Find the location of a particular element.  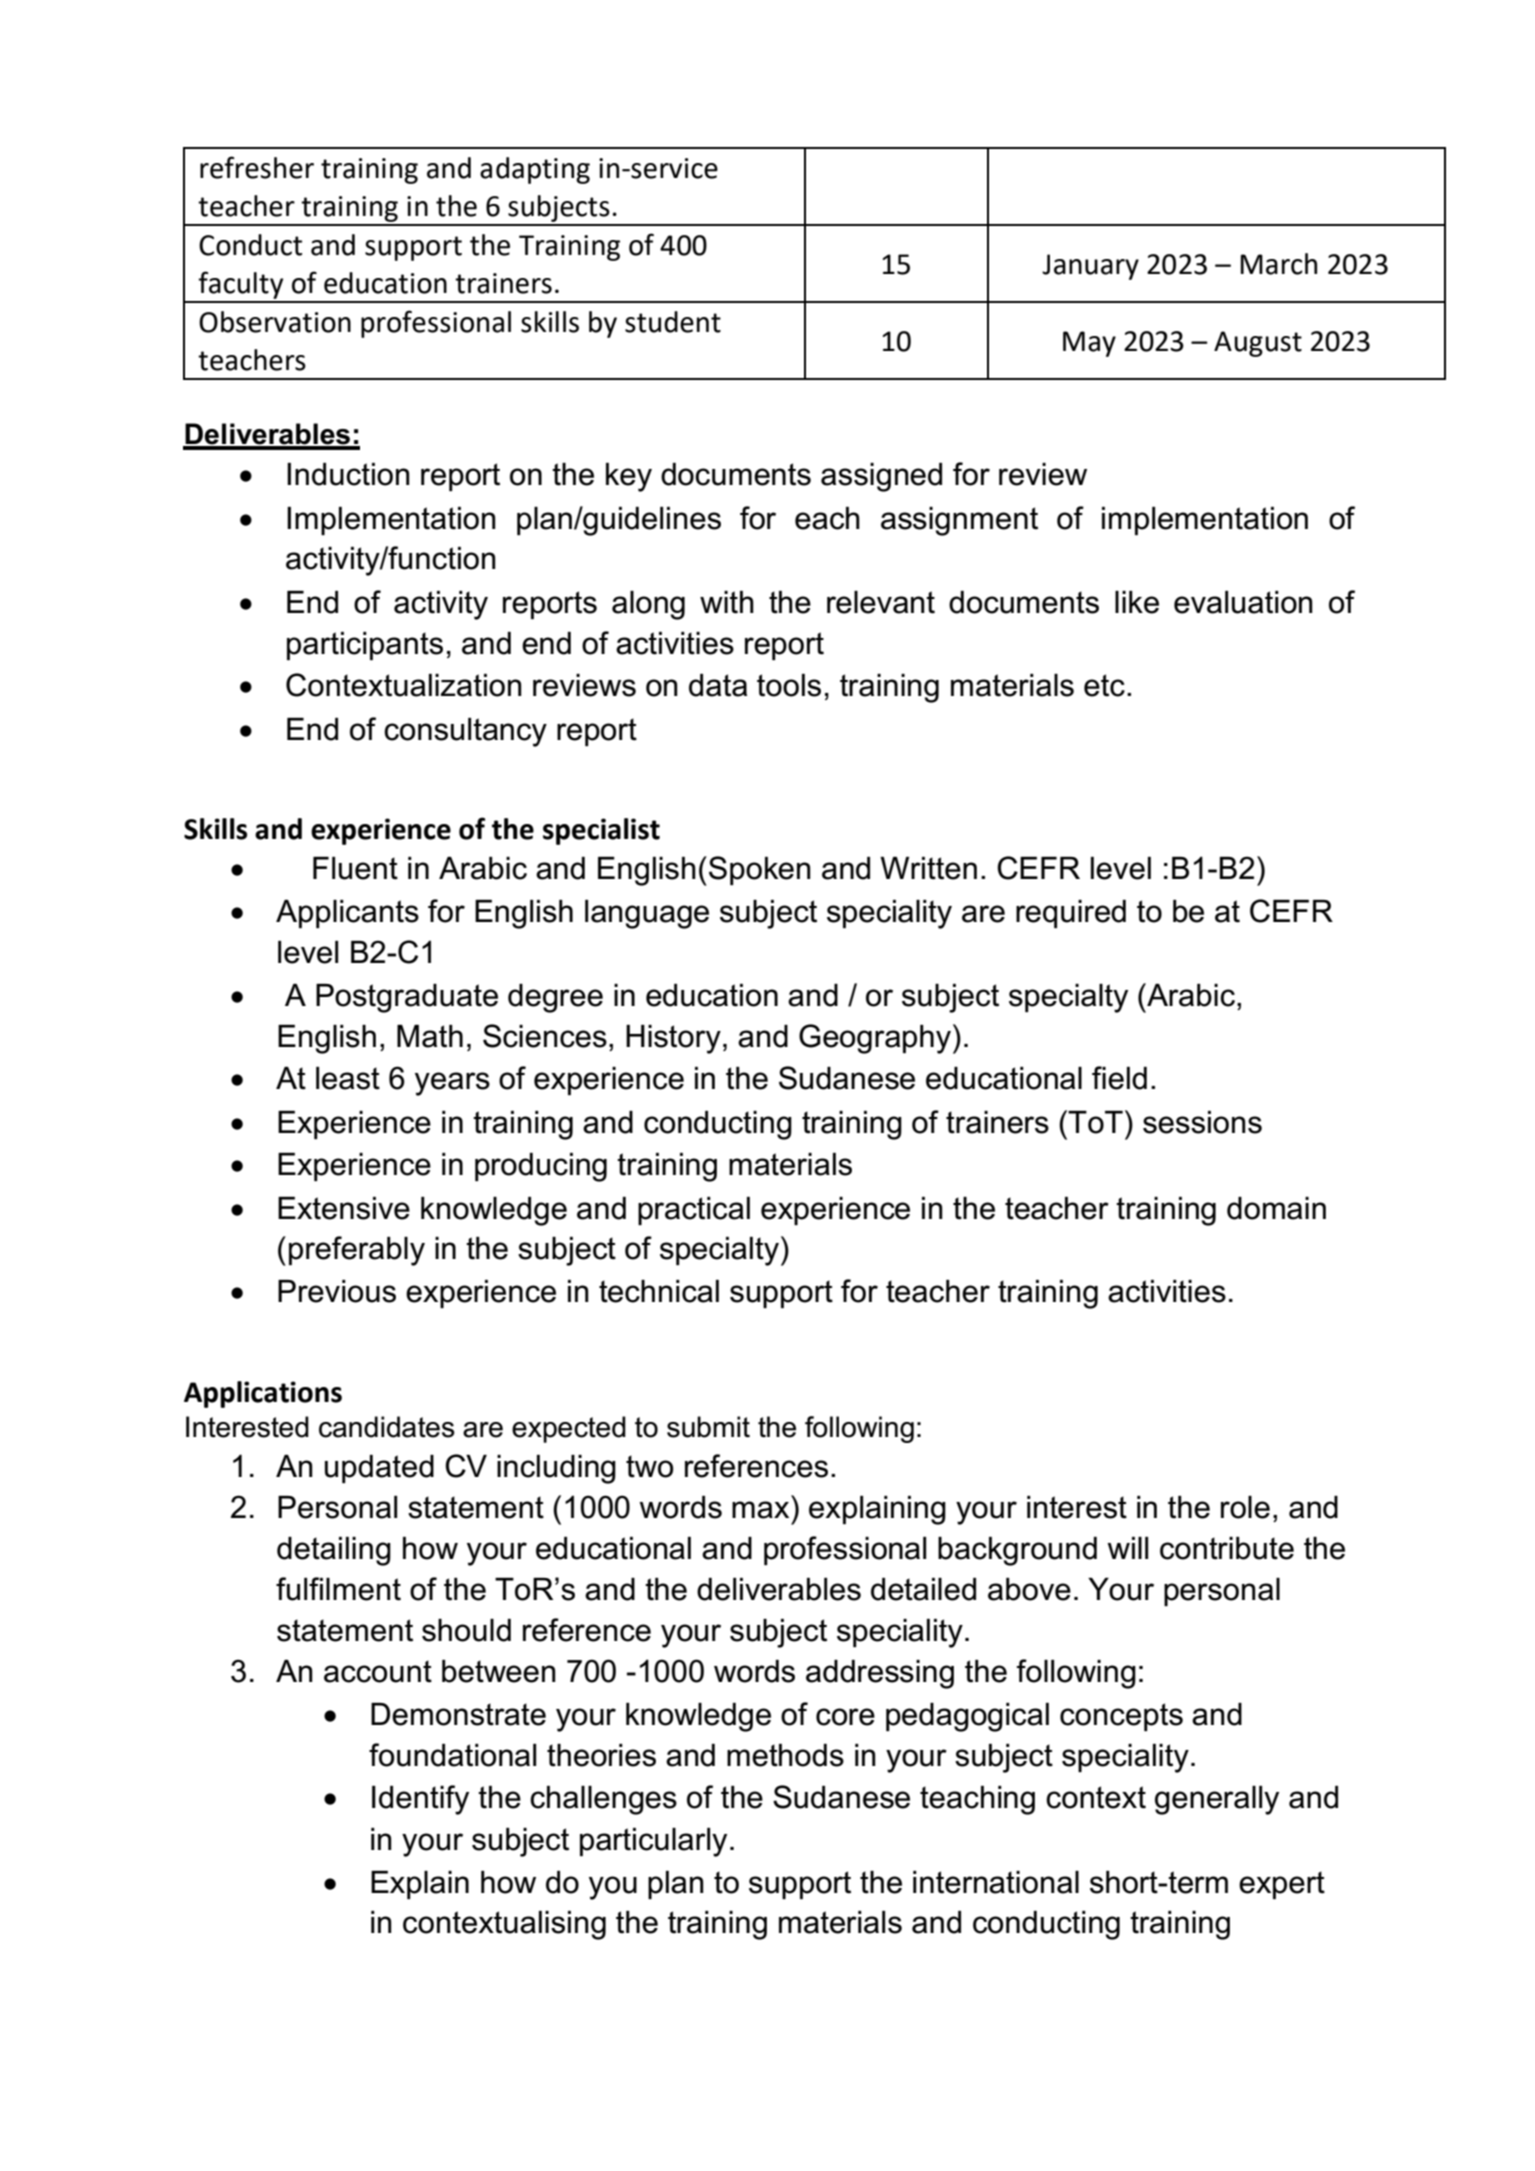

domain is located at coordinates (1276, 1208).
